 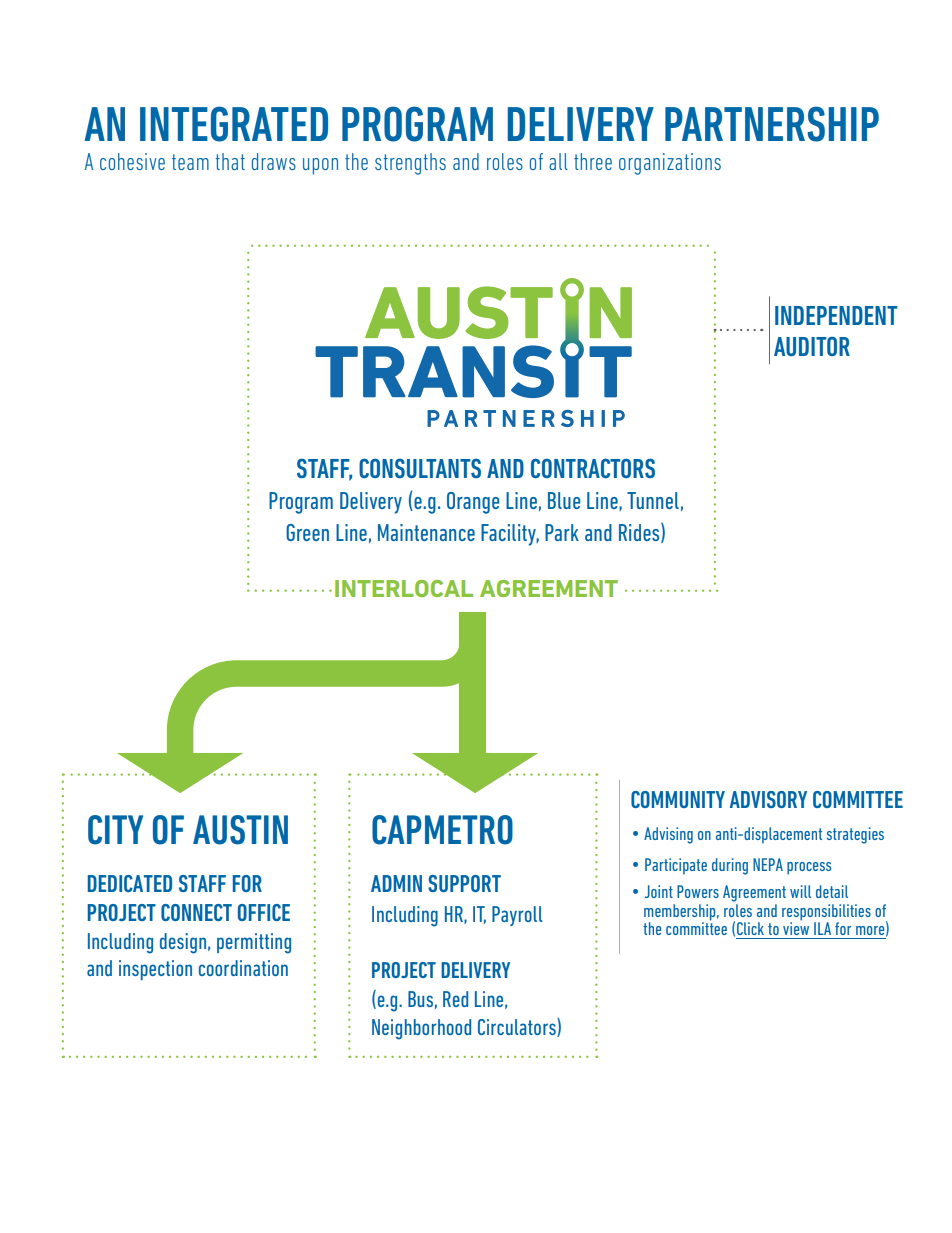 I want to click on team, so click(x=190, y=162).
